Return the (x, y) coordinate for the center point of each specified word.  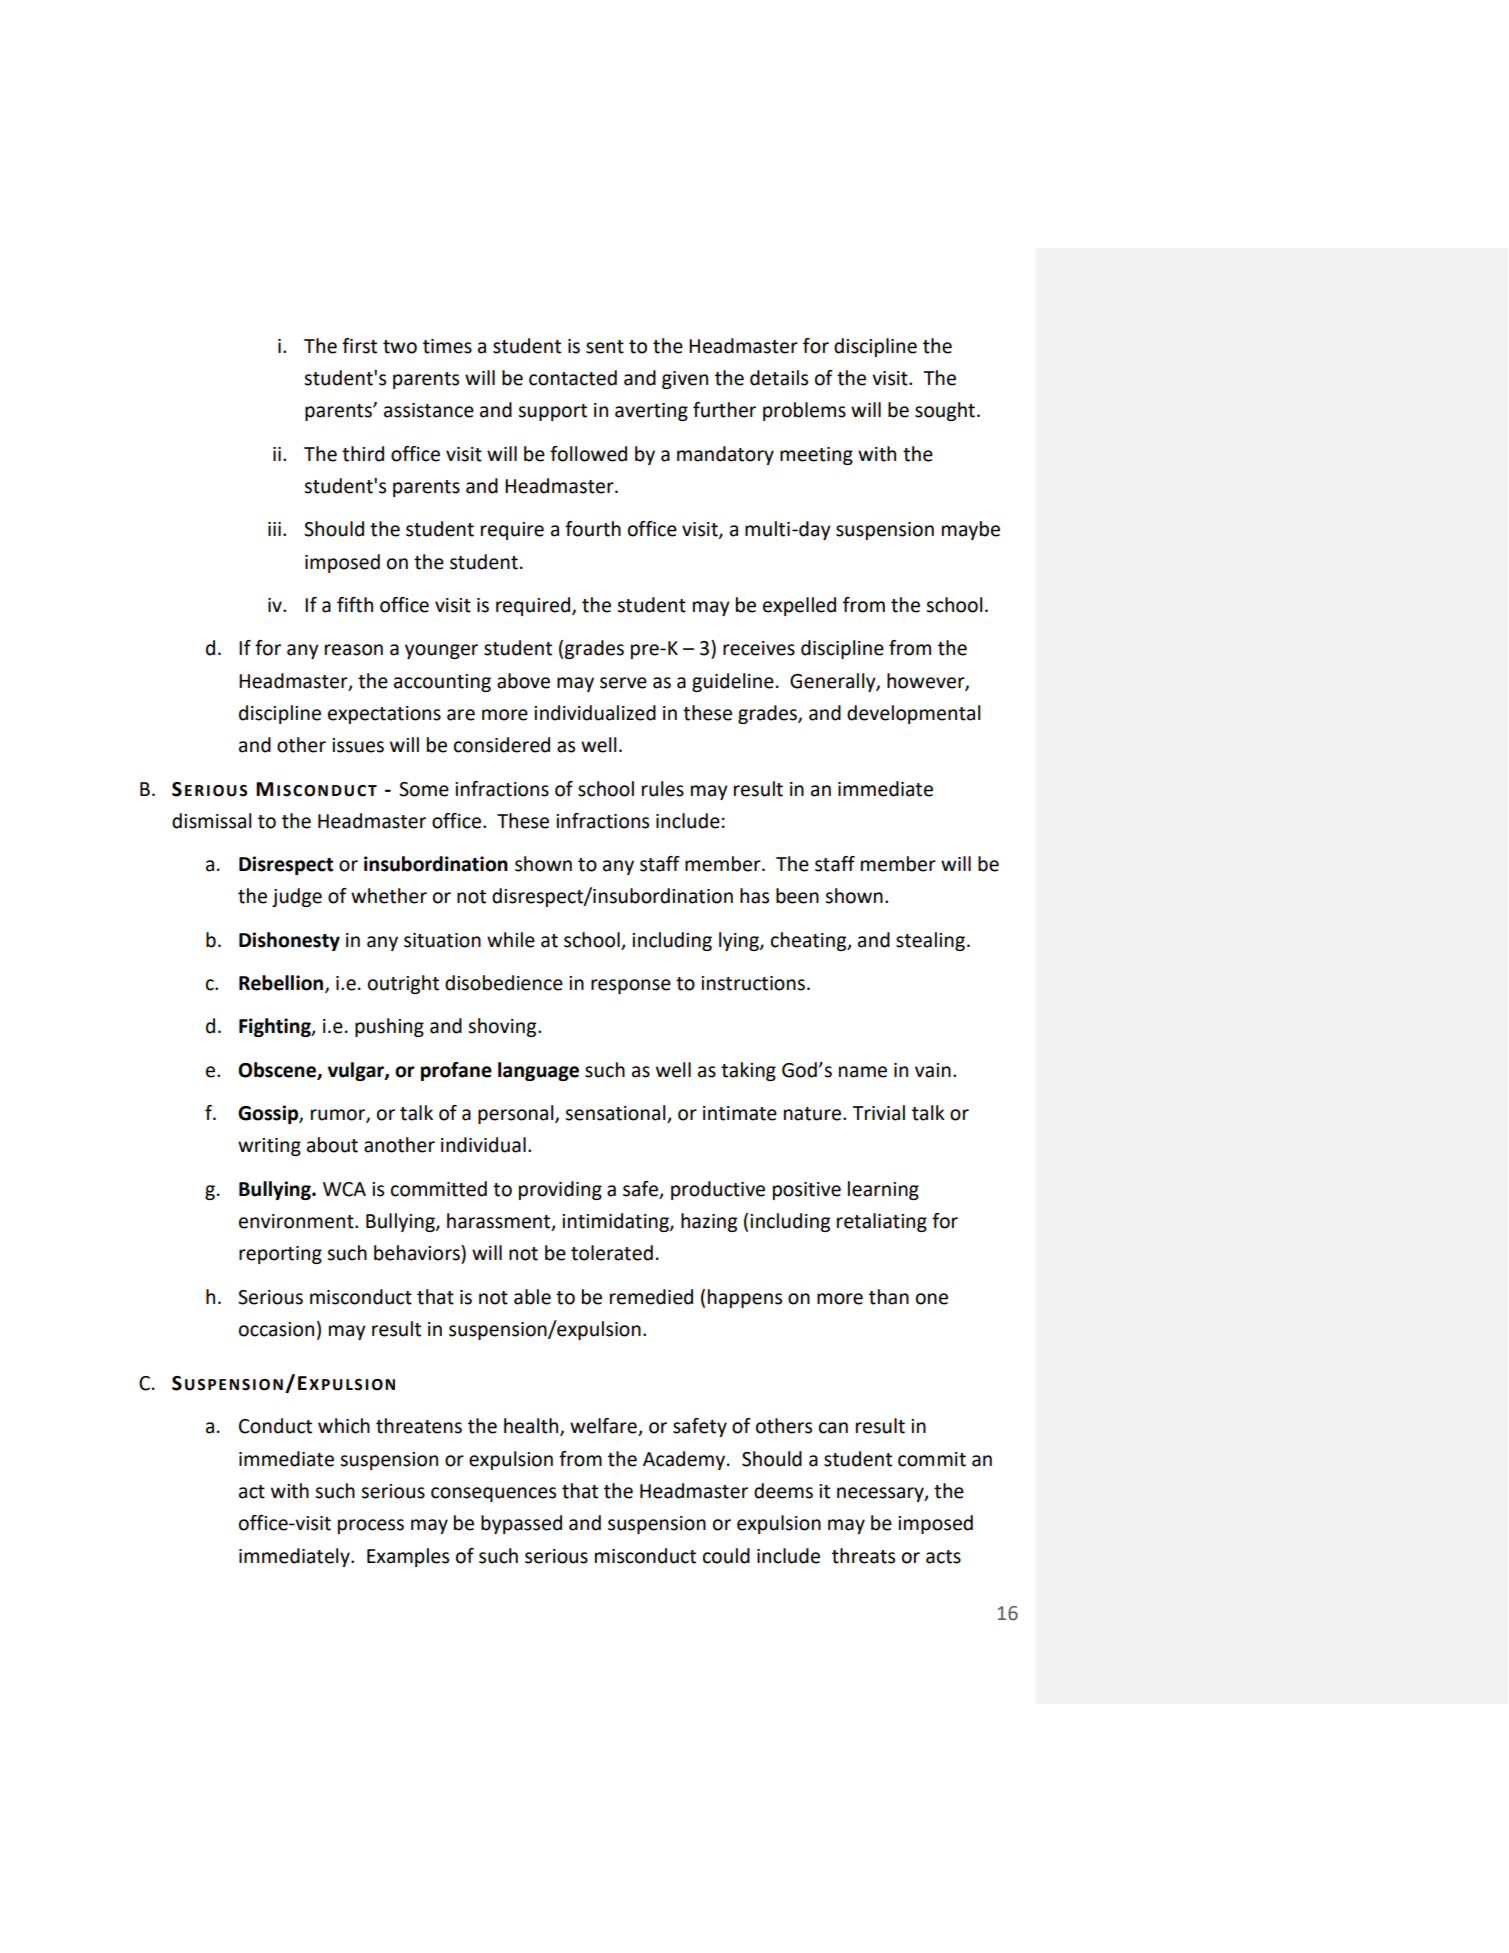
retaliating (882, 1222)
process (371, 1526)
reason (354, 650)
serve (623, 683)
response (631, 986)
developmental (914, 714)
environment (297, 1221)
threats (863, 1556)
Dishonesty (289, 941)
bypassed (521, 1524)
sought (945, 411)
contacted (573, 378)
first (359, 346)
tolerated (612, 1253)
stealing (932, 941)
